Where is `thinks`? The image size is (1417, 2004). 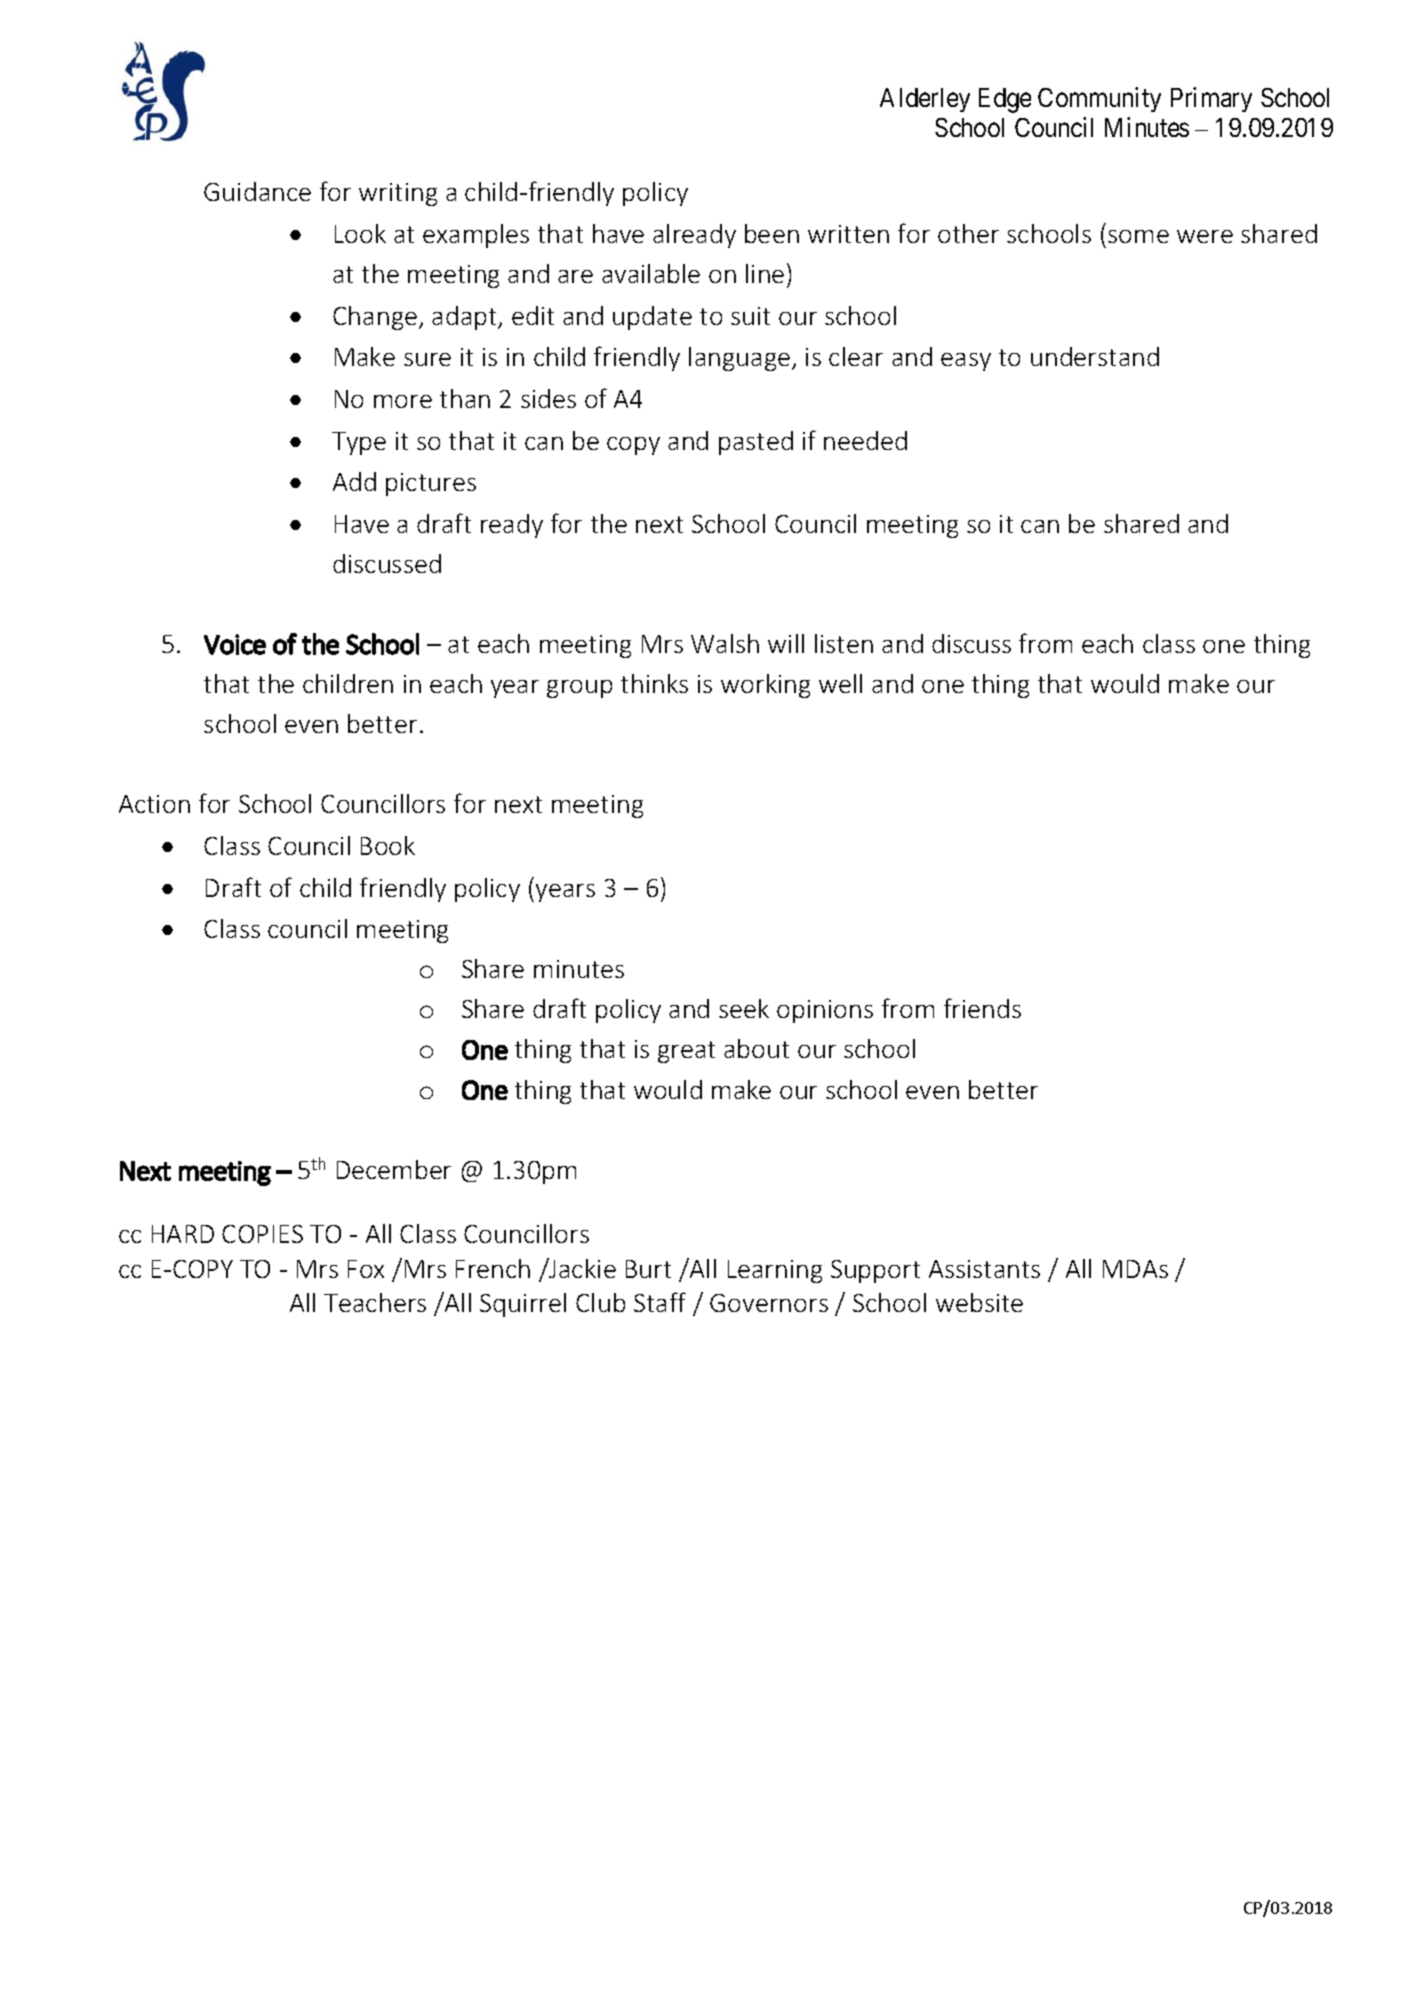
thinks is located at coordinates (654, 683).
